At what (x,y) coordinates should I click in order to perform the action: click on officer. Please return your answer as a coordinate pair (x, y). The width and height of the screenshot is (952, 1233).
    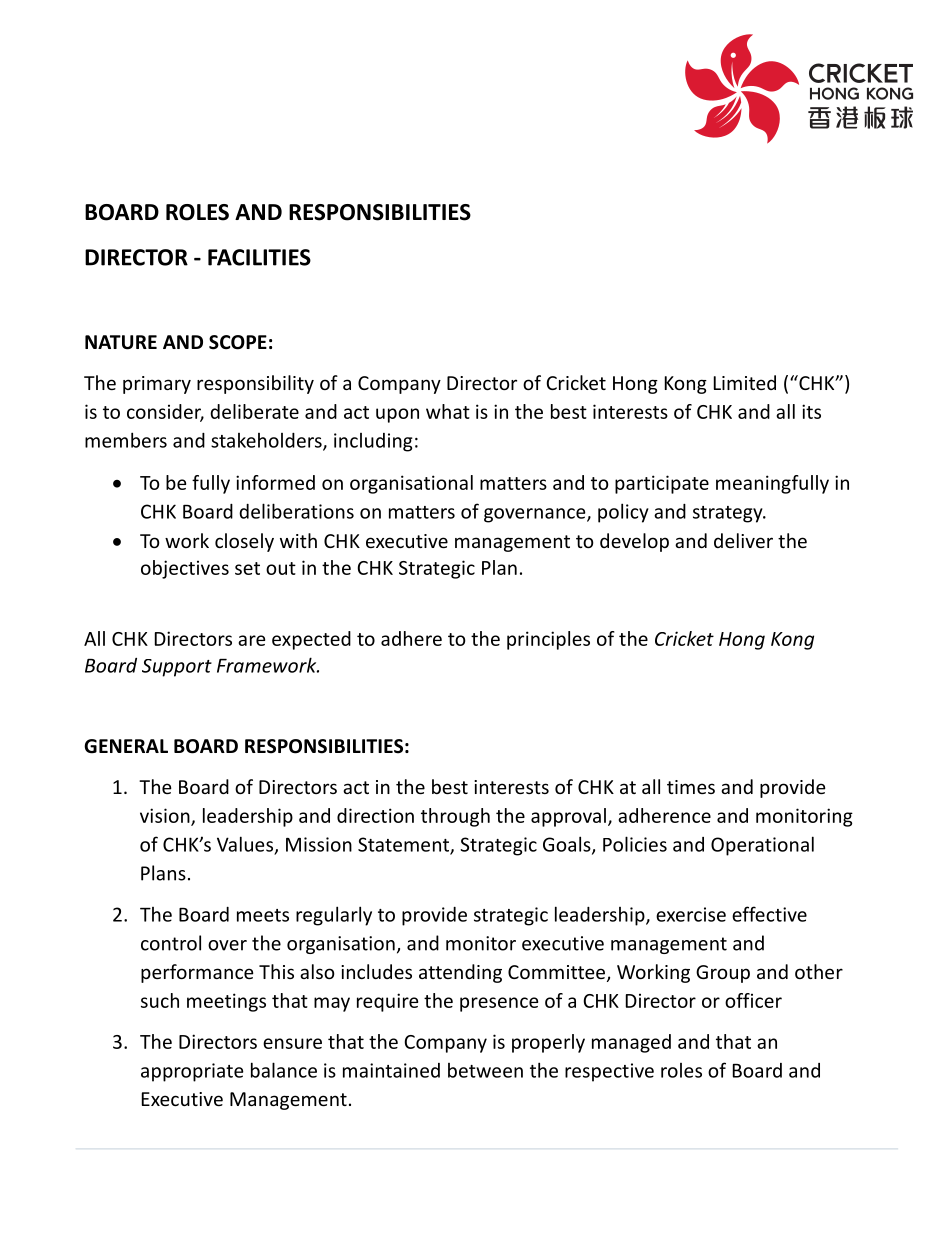
    Looking at the image, I should click on (753, 1000).
